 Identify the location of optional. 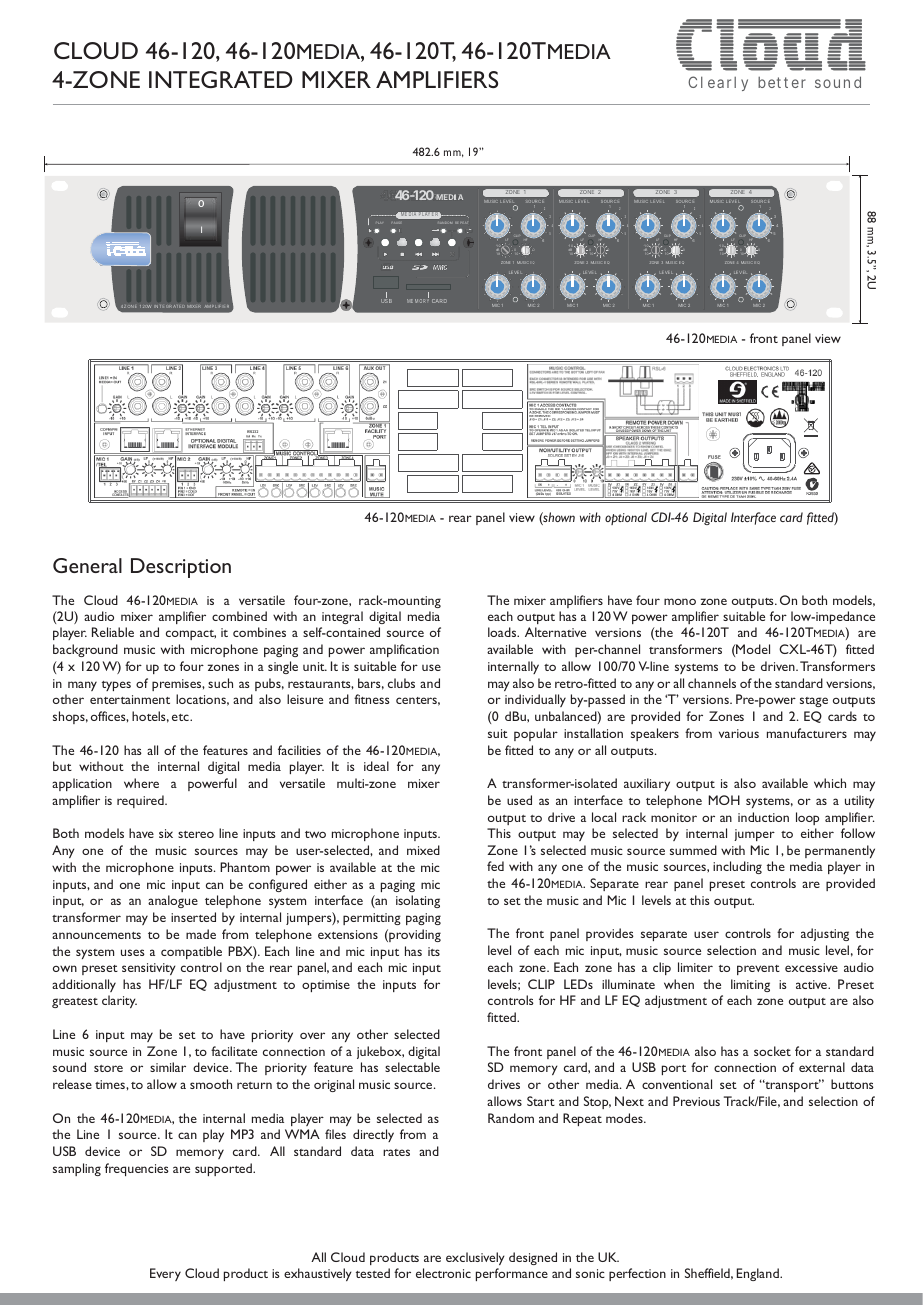
(626, 518).
